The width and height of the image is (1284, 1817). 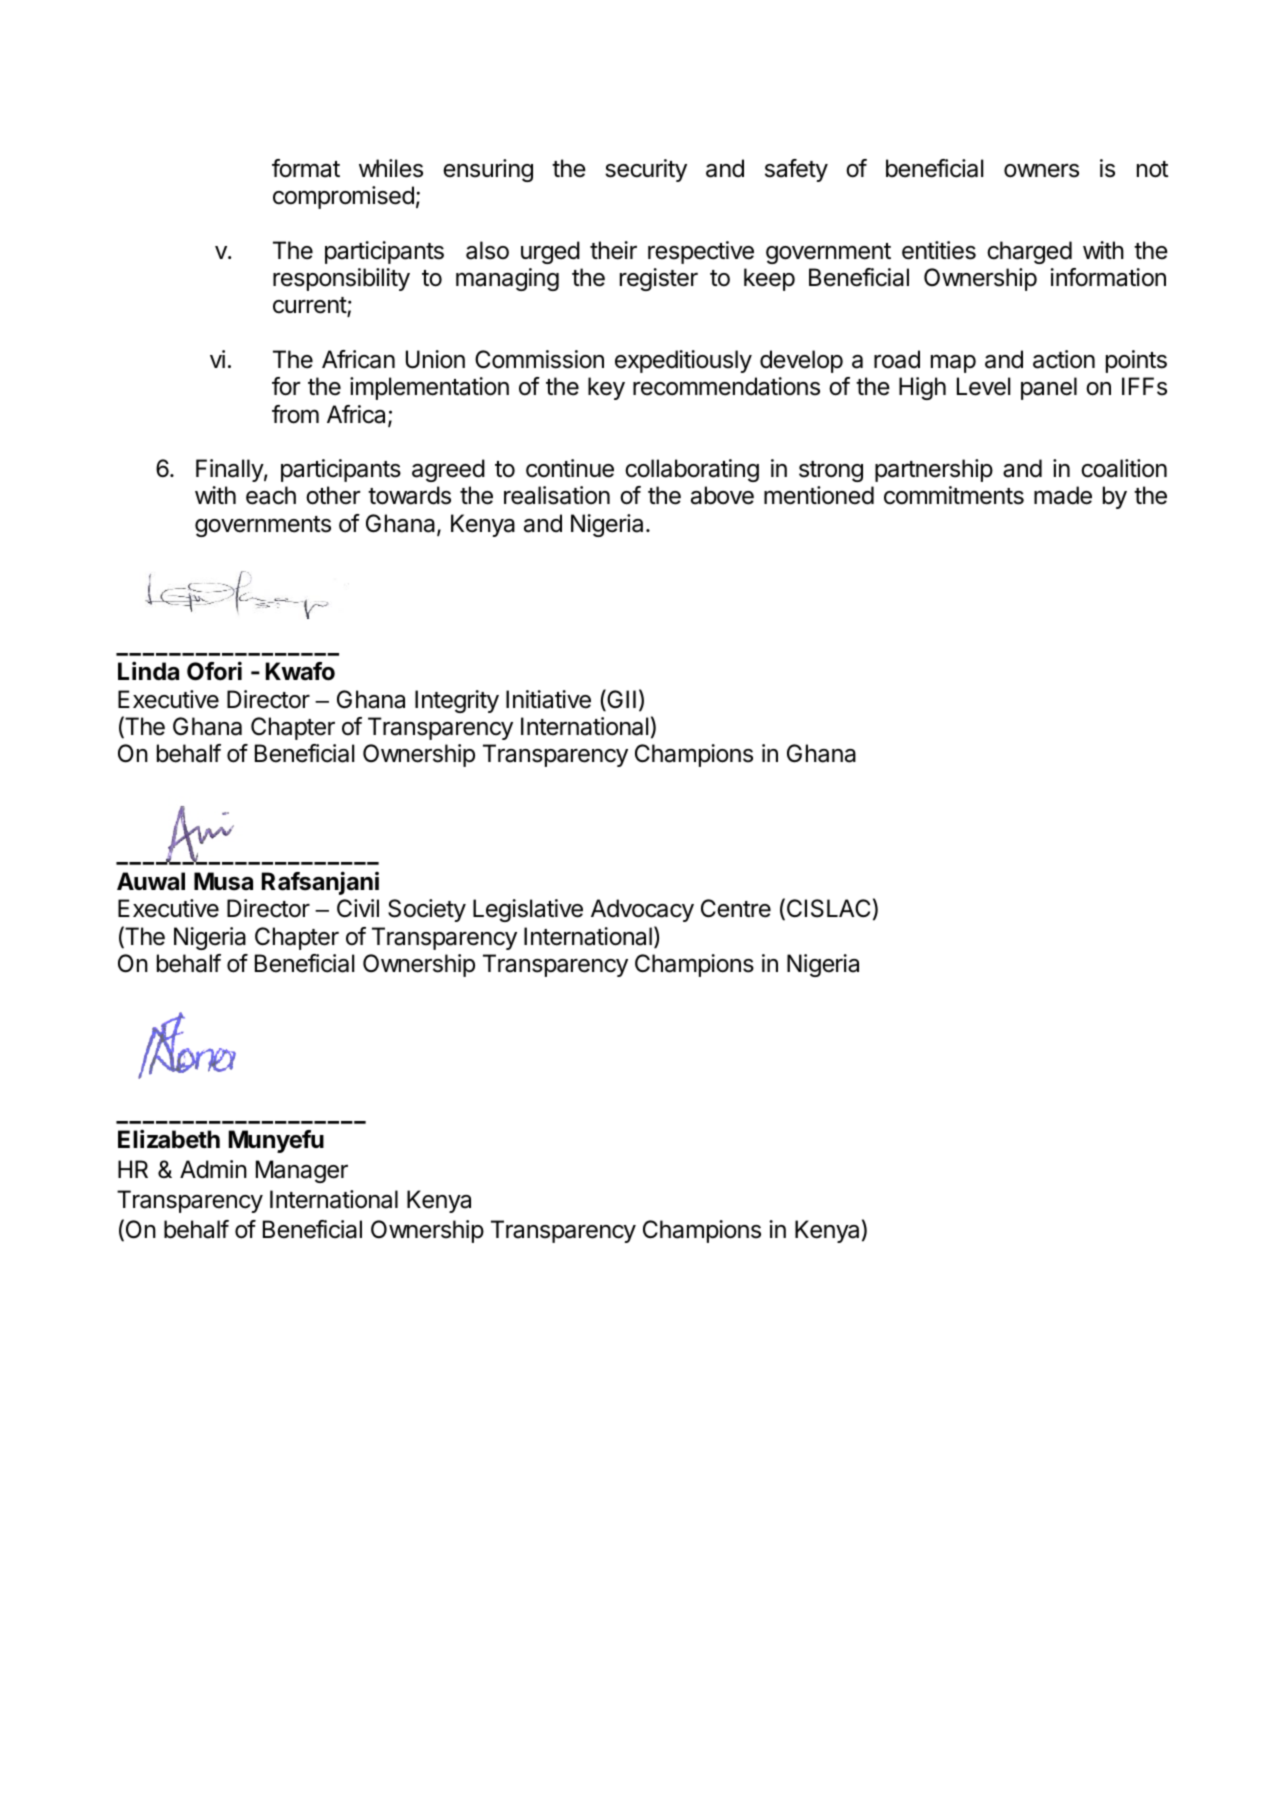 What do you see at coordinates (223, 881) in the image?
I see `Musa` at bounding box center [223, 881].
